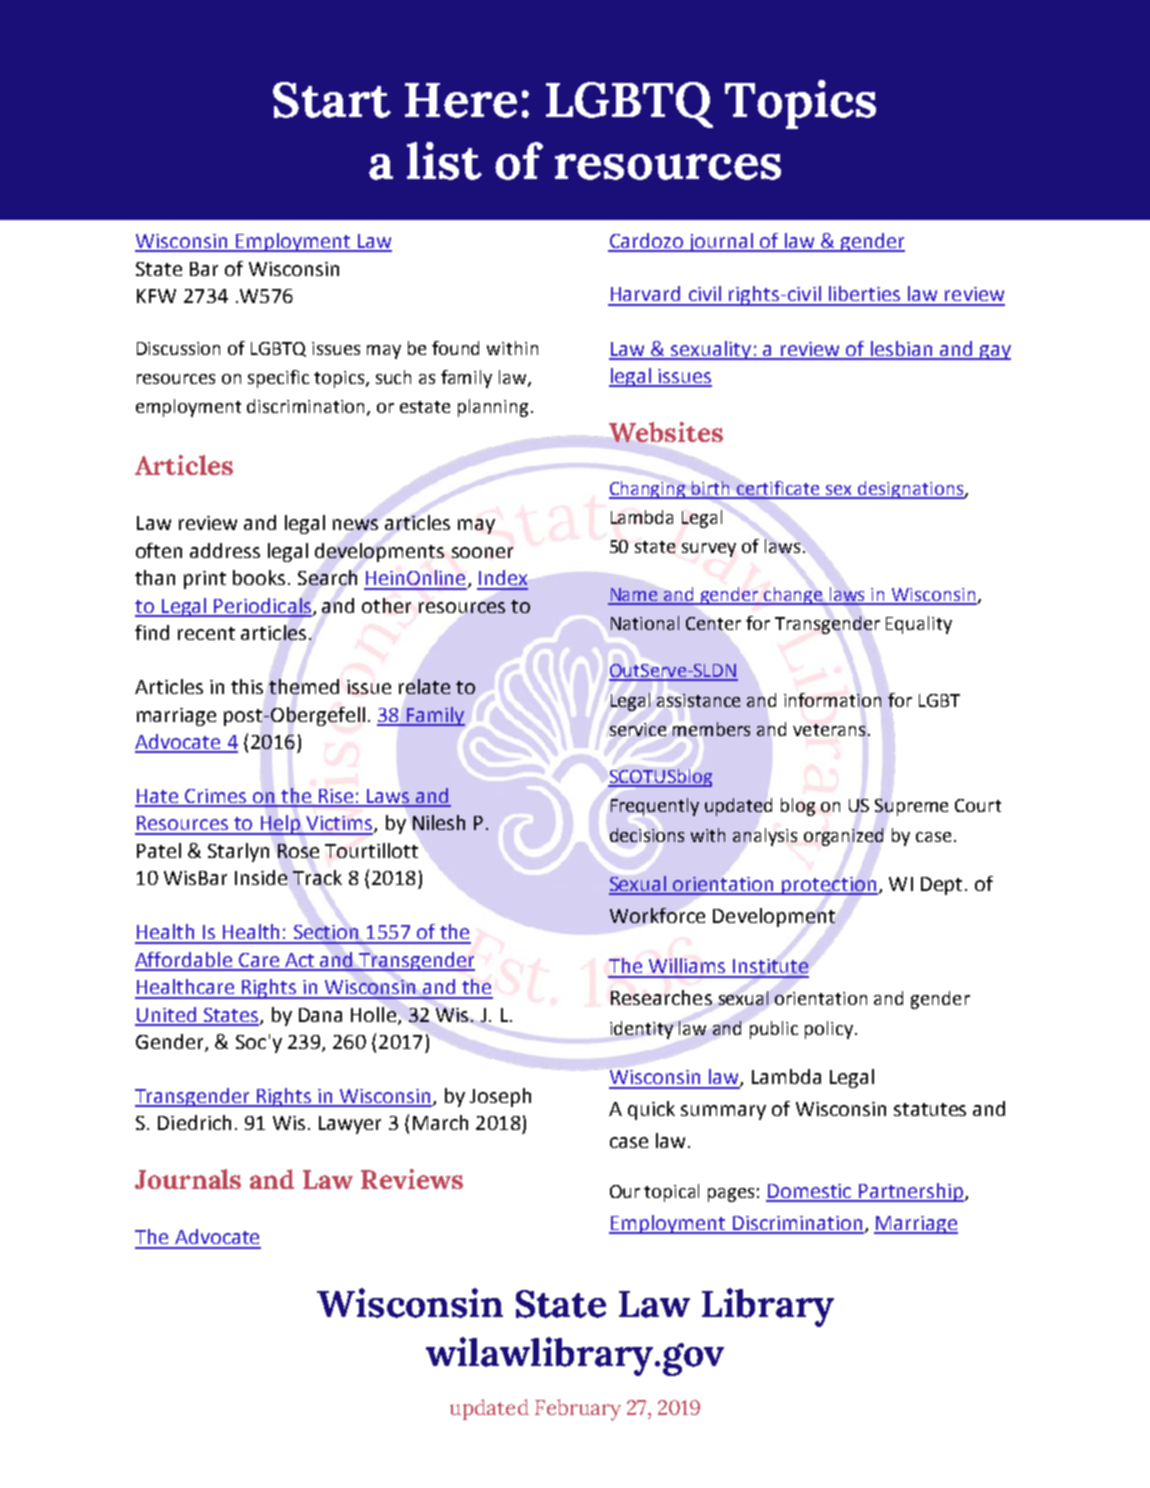 Image resolution: width=1150 pixels, height=1488 pixels. Describe the element at coordinates (994, 352) in the document. I see `gay` at that location.
